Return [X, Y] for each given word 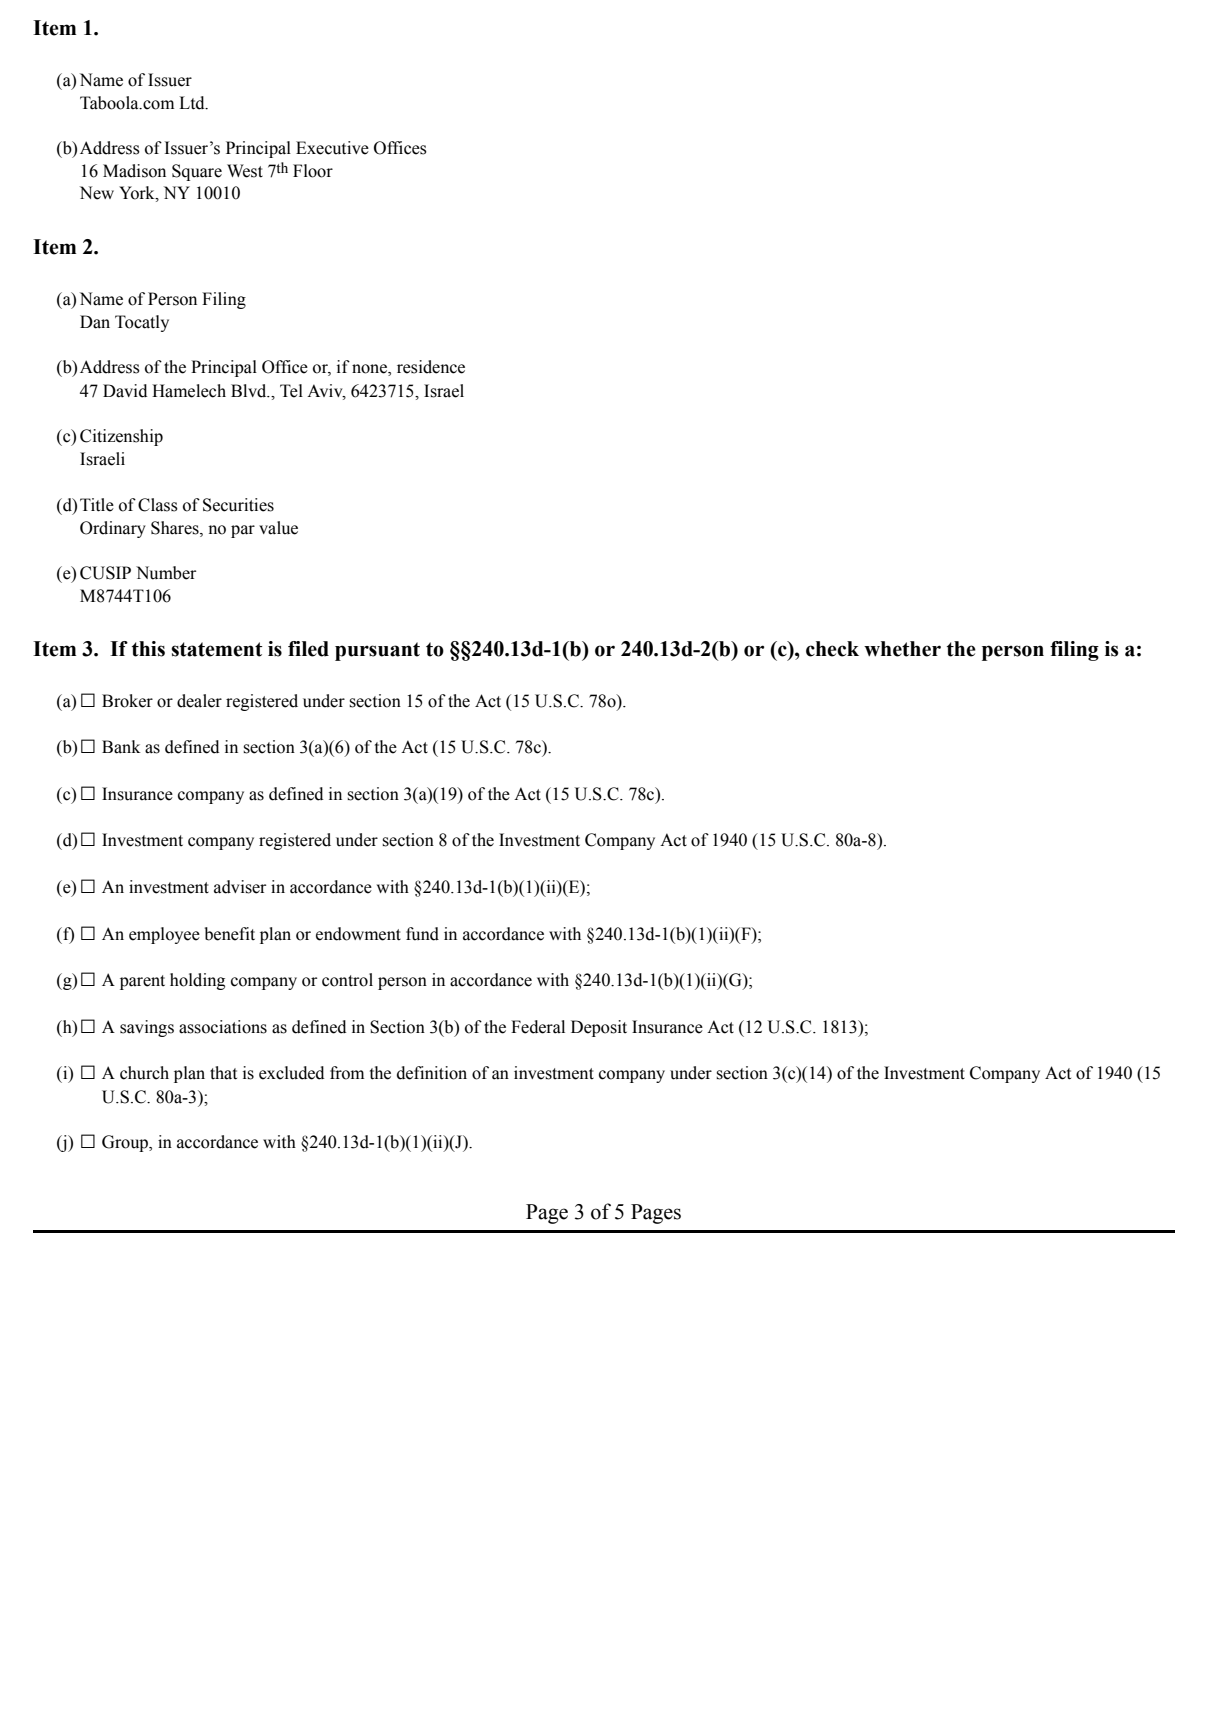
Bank [121, 747]
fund [422, 934]
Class [158, 505]
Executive [332, 148]
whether [902, 649]
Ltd [193, 103]
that [223, 1073]
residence [431, 367]
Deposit [599, 1028]
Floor [313, 171]
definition [432, 1073]
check [832, 649]
